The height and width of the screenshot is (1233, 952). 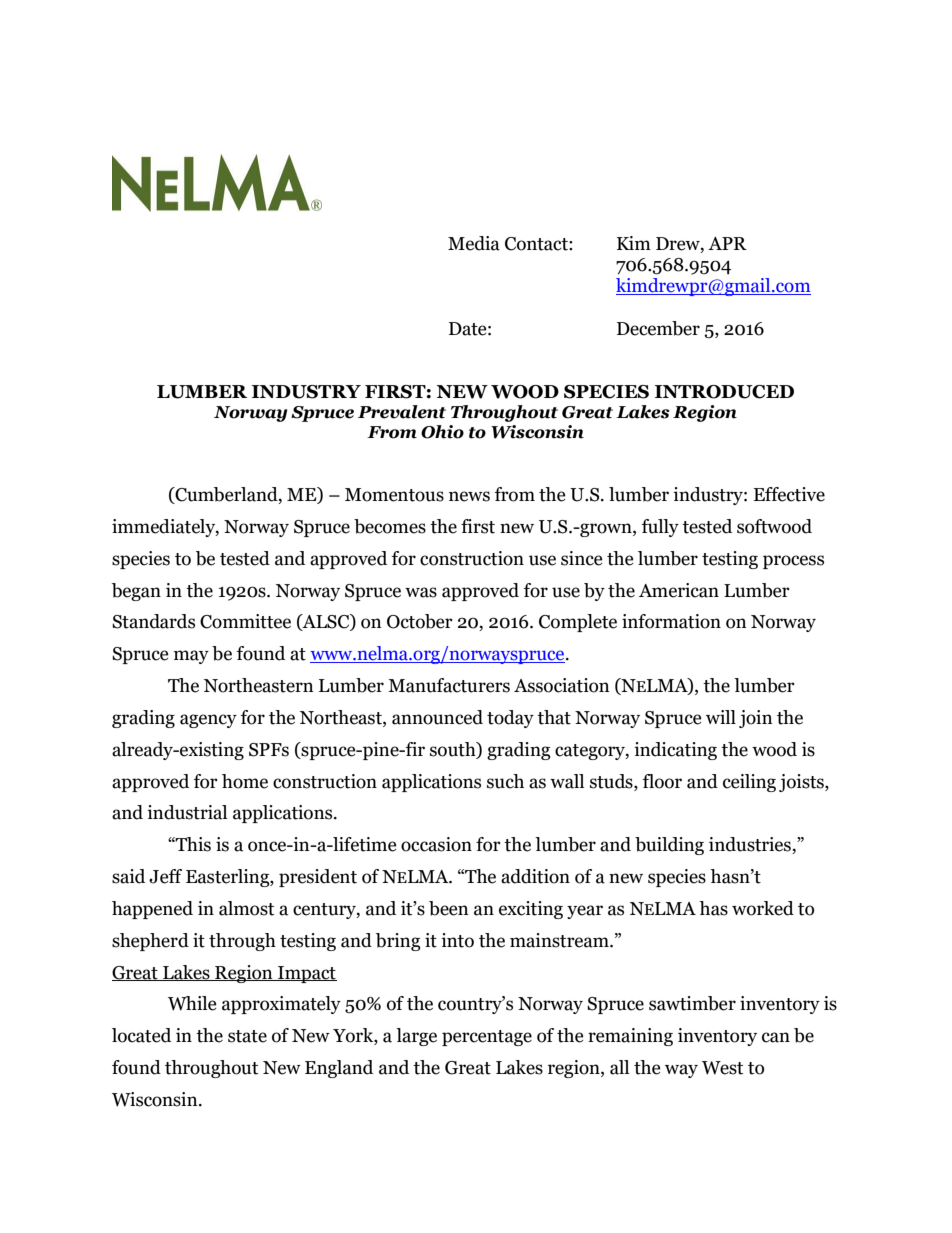 What do you see at coordinates (727, 243) in the screenshot?
I see `APR` at bounding box center [727, 243].
